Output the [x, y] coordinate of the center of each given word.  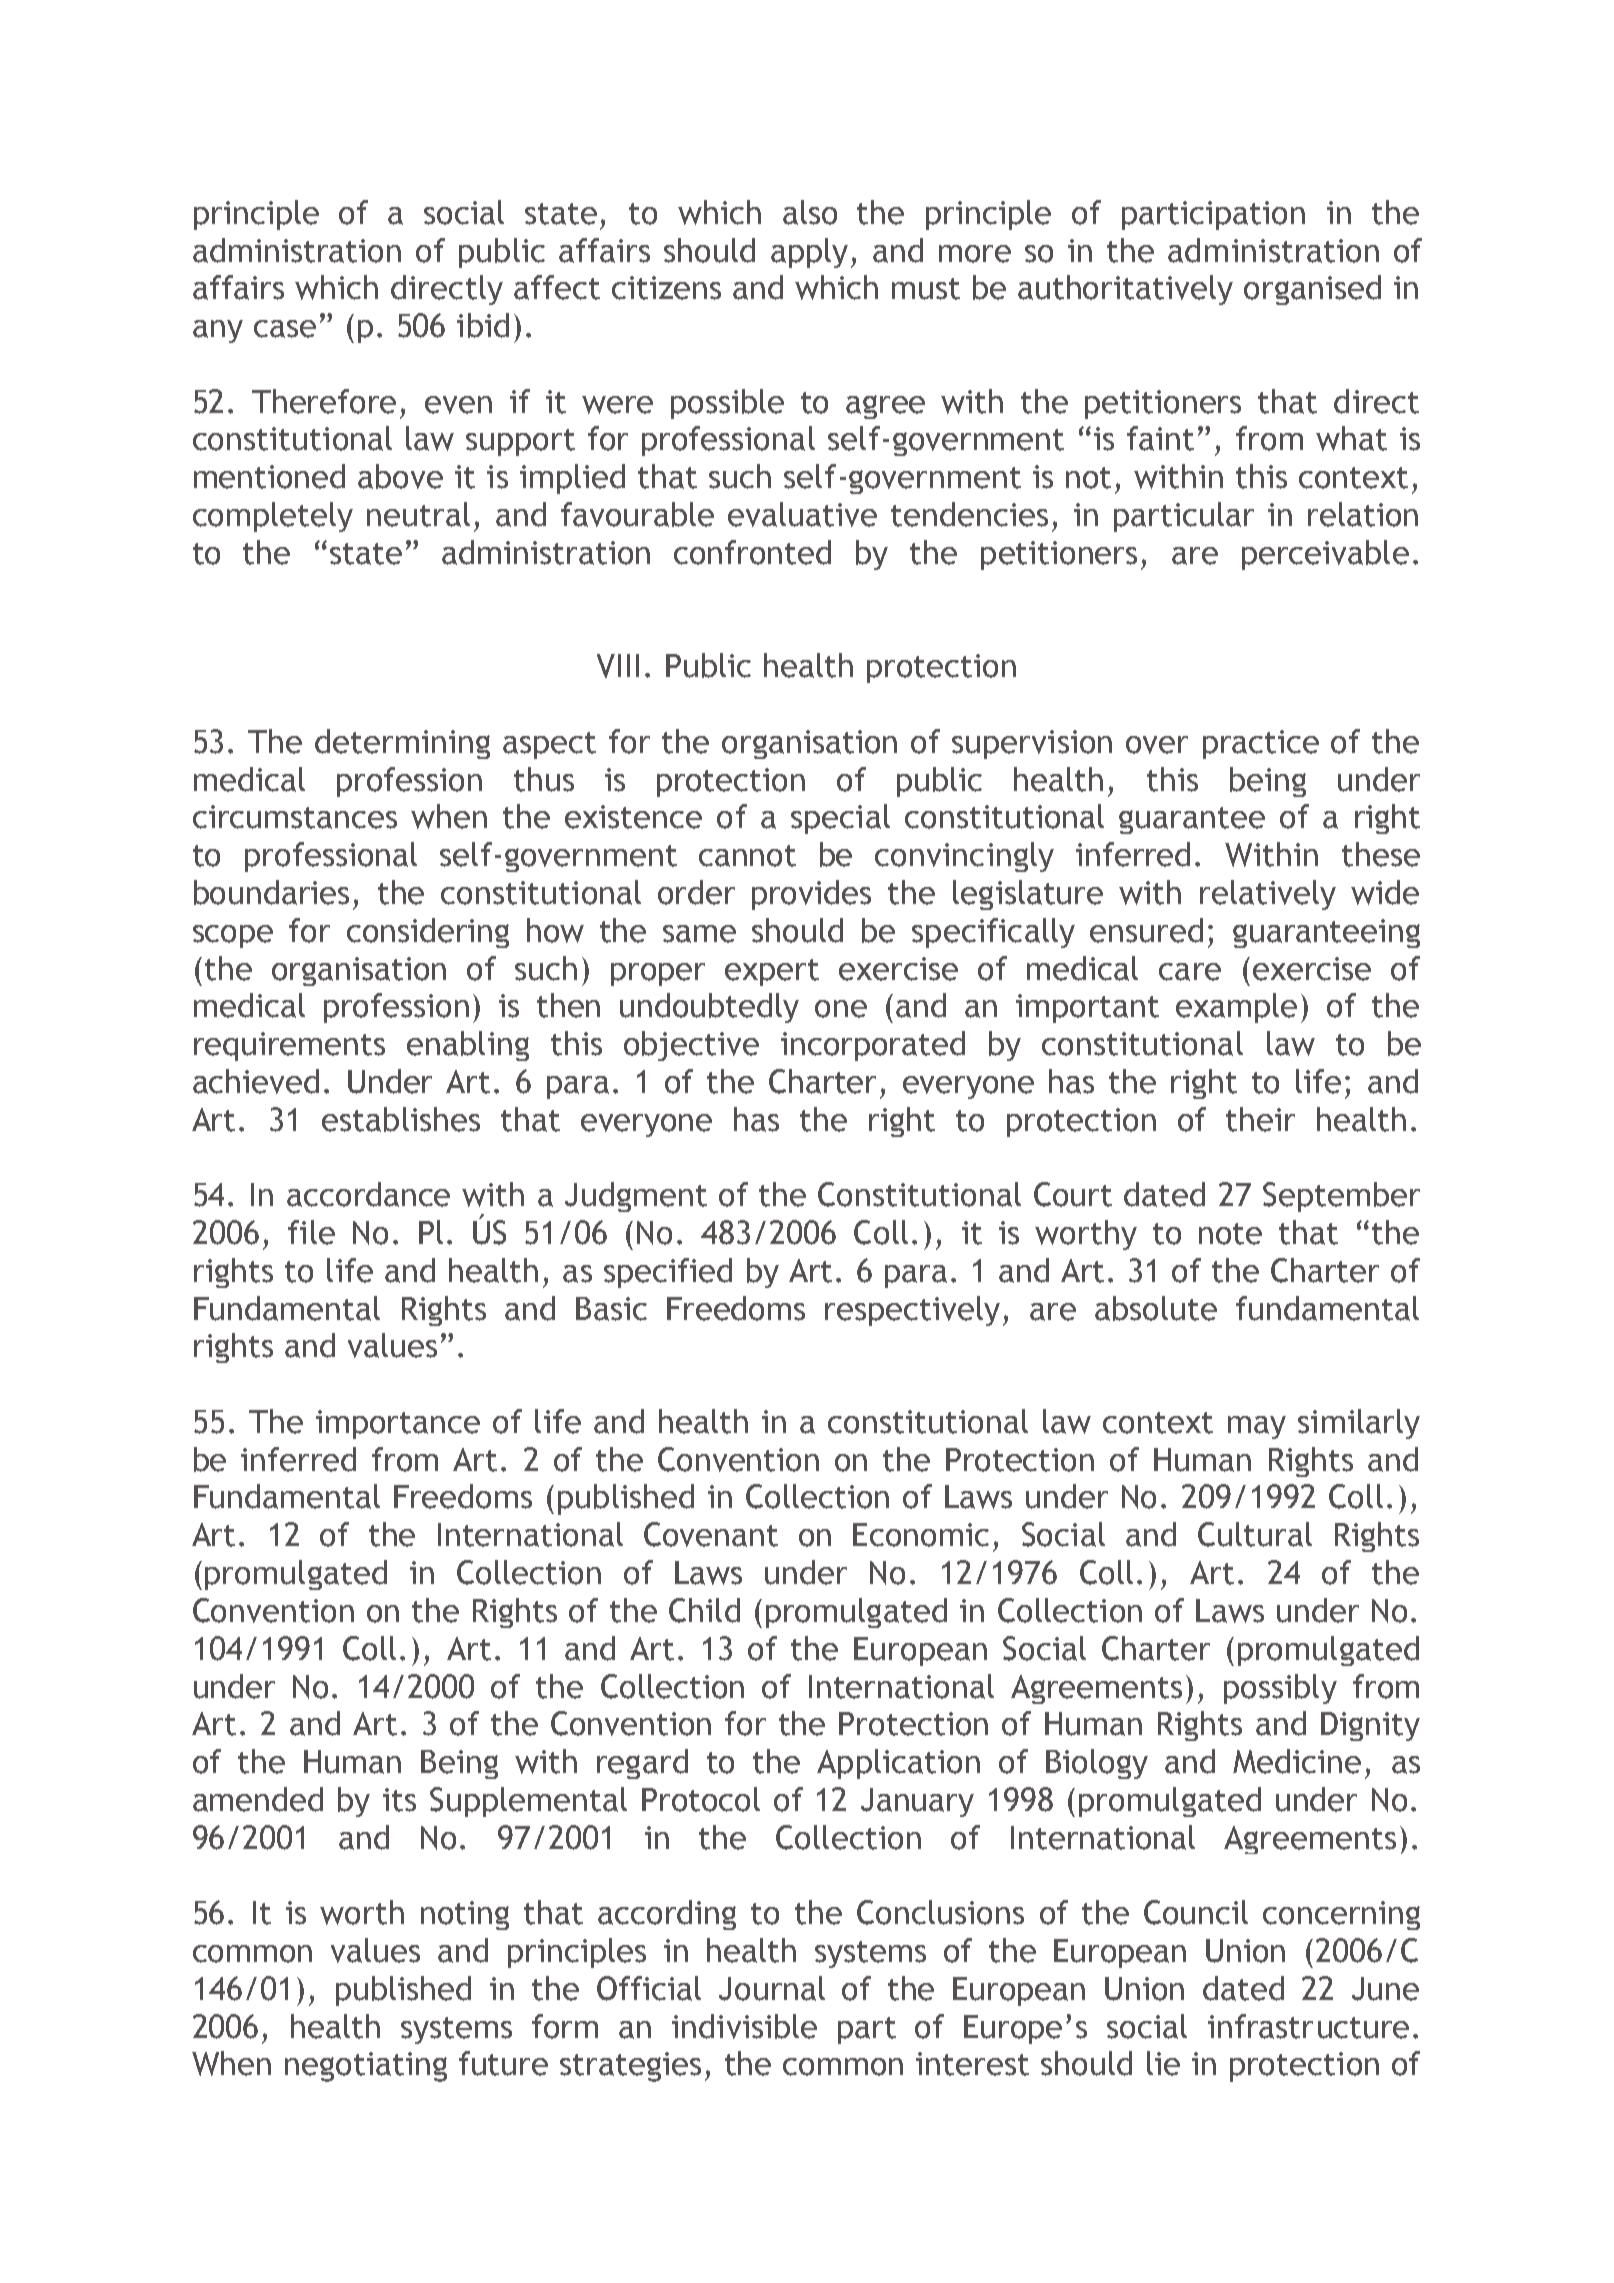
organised [1312, 290]
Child [704, 1610]
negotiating [366, 2067]
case [285, 329]
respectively [912, 1311]
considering [428, 933]
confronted [752, 552]
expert [772, 972]
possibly [1280, 1689]
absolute [1156, 1308]
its [399, 1800]
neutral [418, 514]
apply [809, 253]
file [311, 1232]
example [1236, 1008]
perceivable [1325, 555]
